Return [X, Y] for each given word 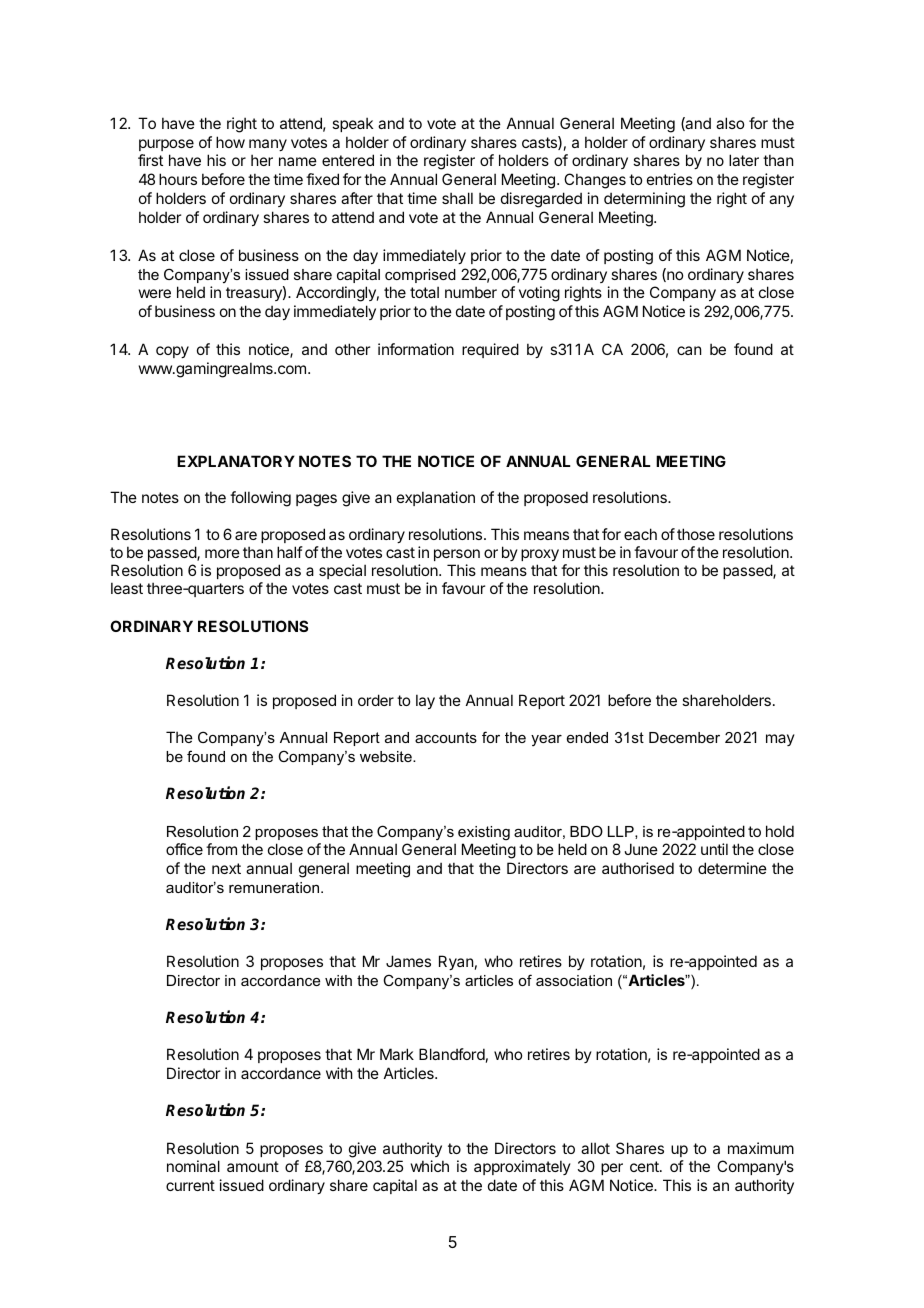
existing [484, 833]
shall [457, 198]
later [744, 160]
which [430, 1166]
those [696, 534]
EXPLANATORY [236, 461]
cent [645, 1166]
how [230, 142]
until [714, 849]
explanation [436, 498]
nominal [193, 1166]
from [221, 849]
